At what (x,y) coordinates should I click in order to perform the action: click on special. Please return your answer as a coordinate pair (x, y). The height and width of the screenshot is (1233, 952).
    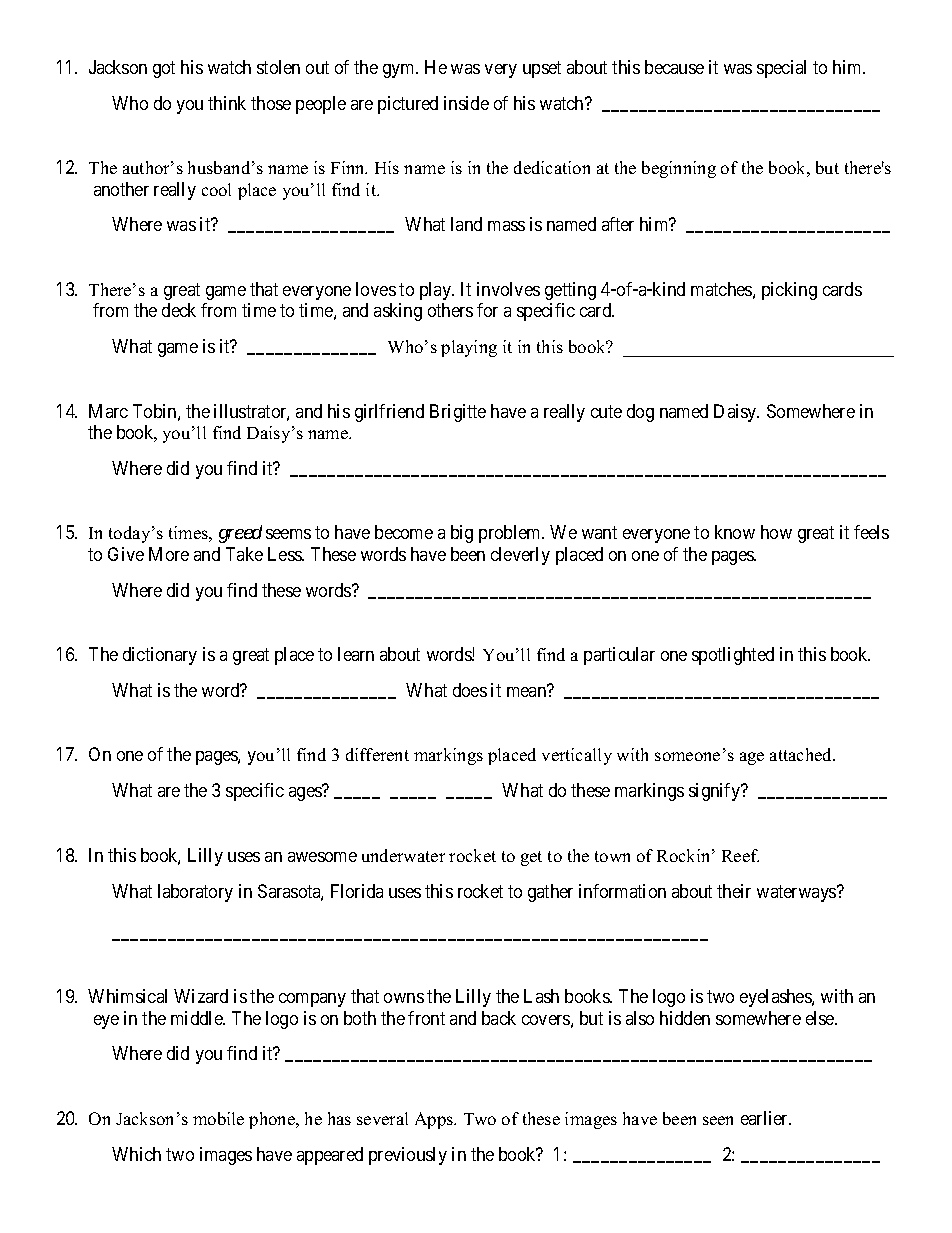
    Looking at the image, I should click on (781, 69).
